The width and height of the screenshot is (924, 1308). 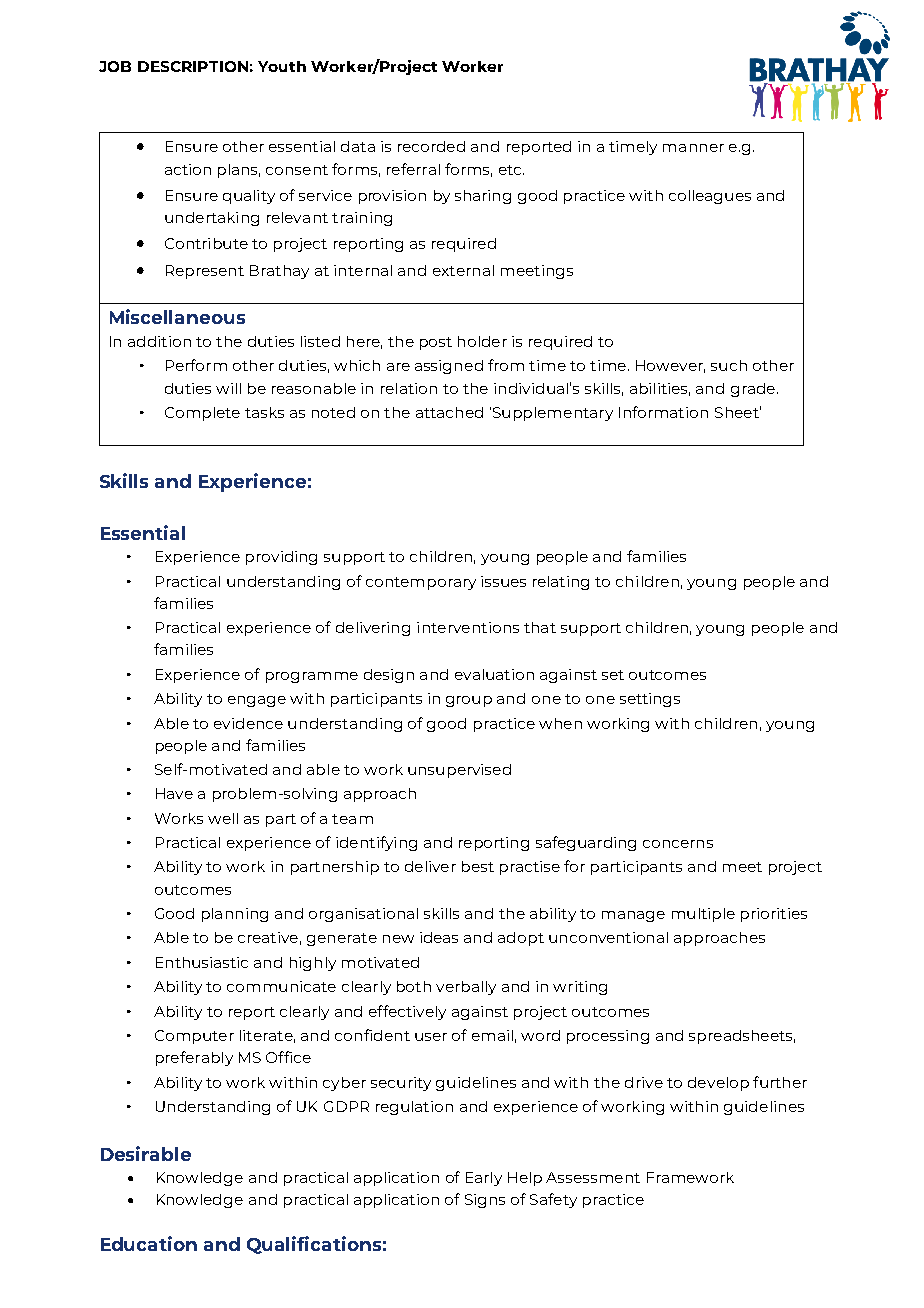 What do you see at coordinates (149, 1243) in the screenshot?
I see `Education` at bounding box center [149, 1243].
